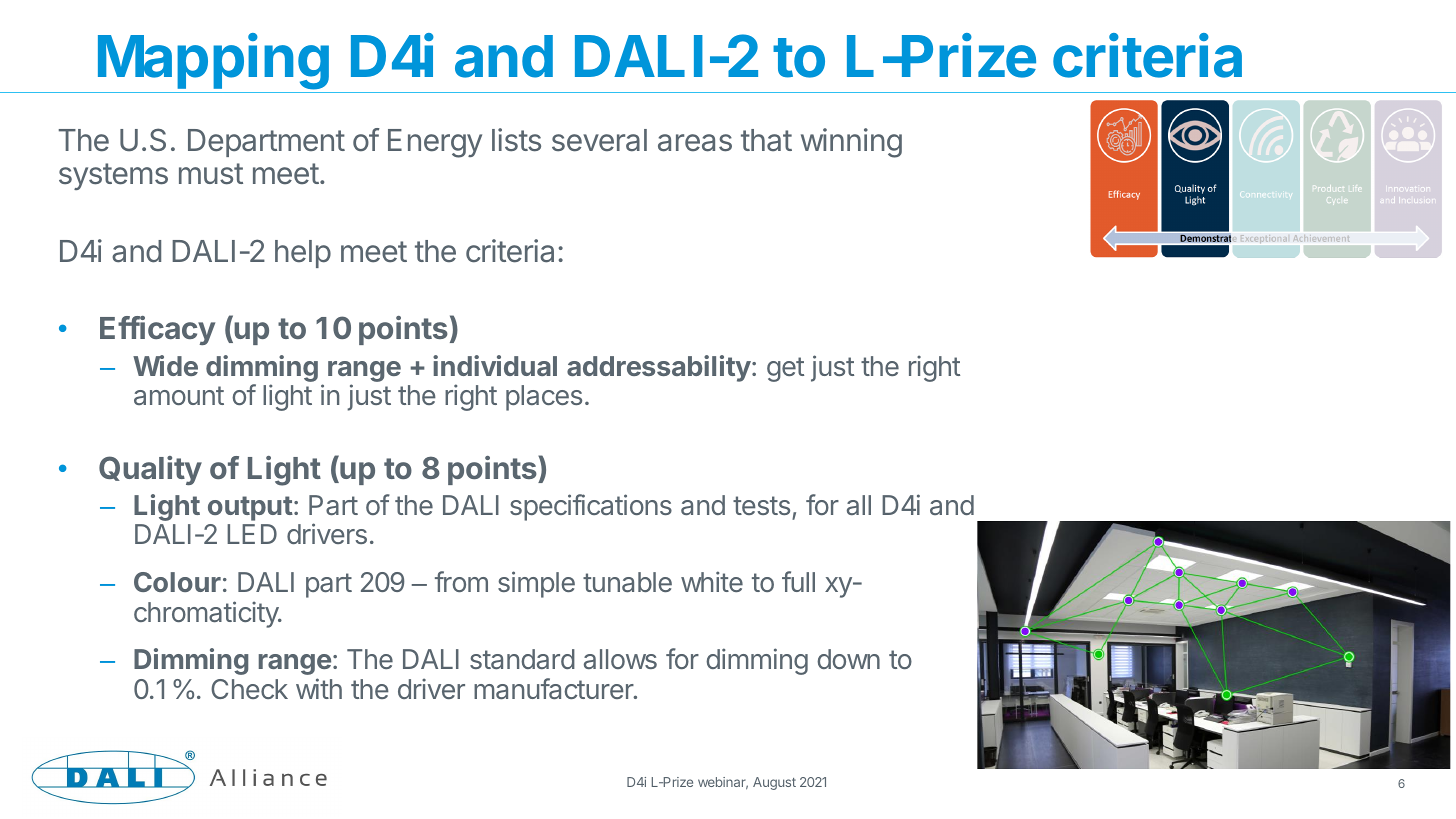  I want to click on manufacturer, so click(554, 688).
